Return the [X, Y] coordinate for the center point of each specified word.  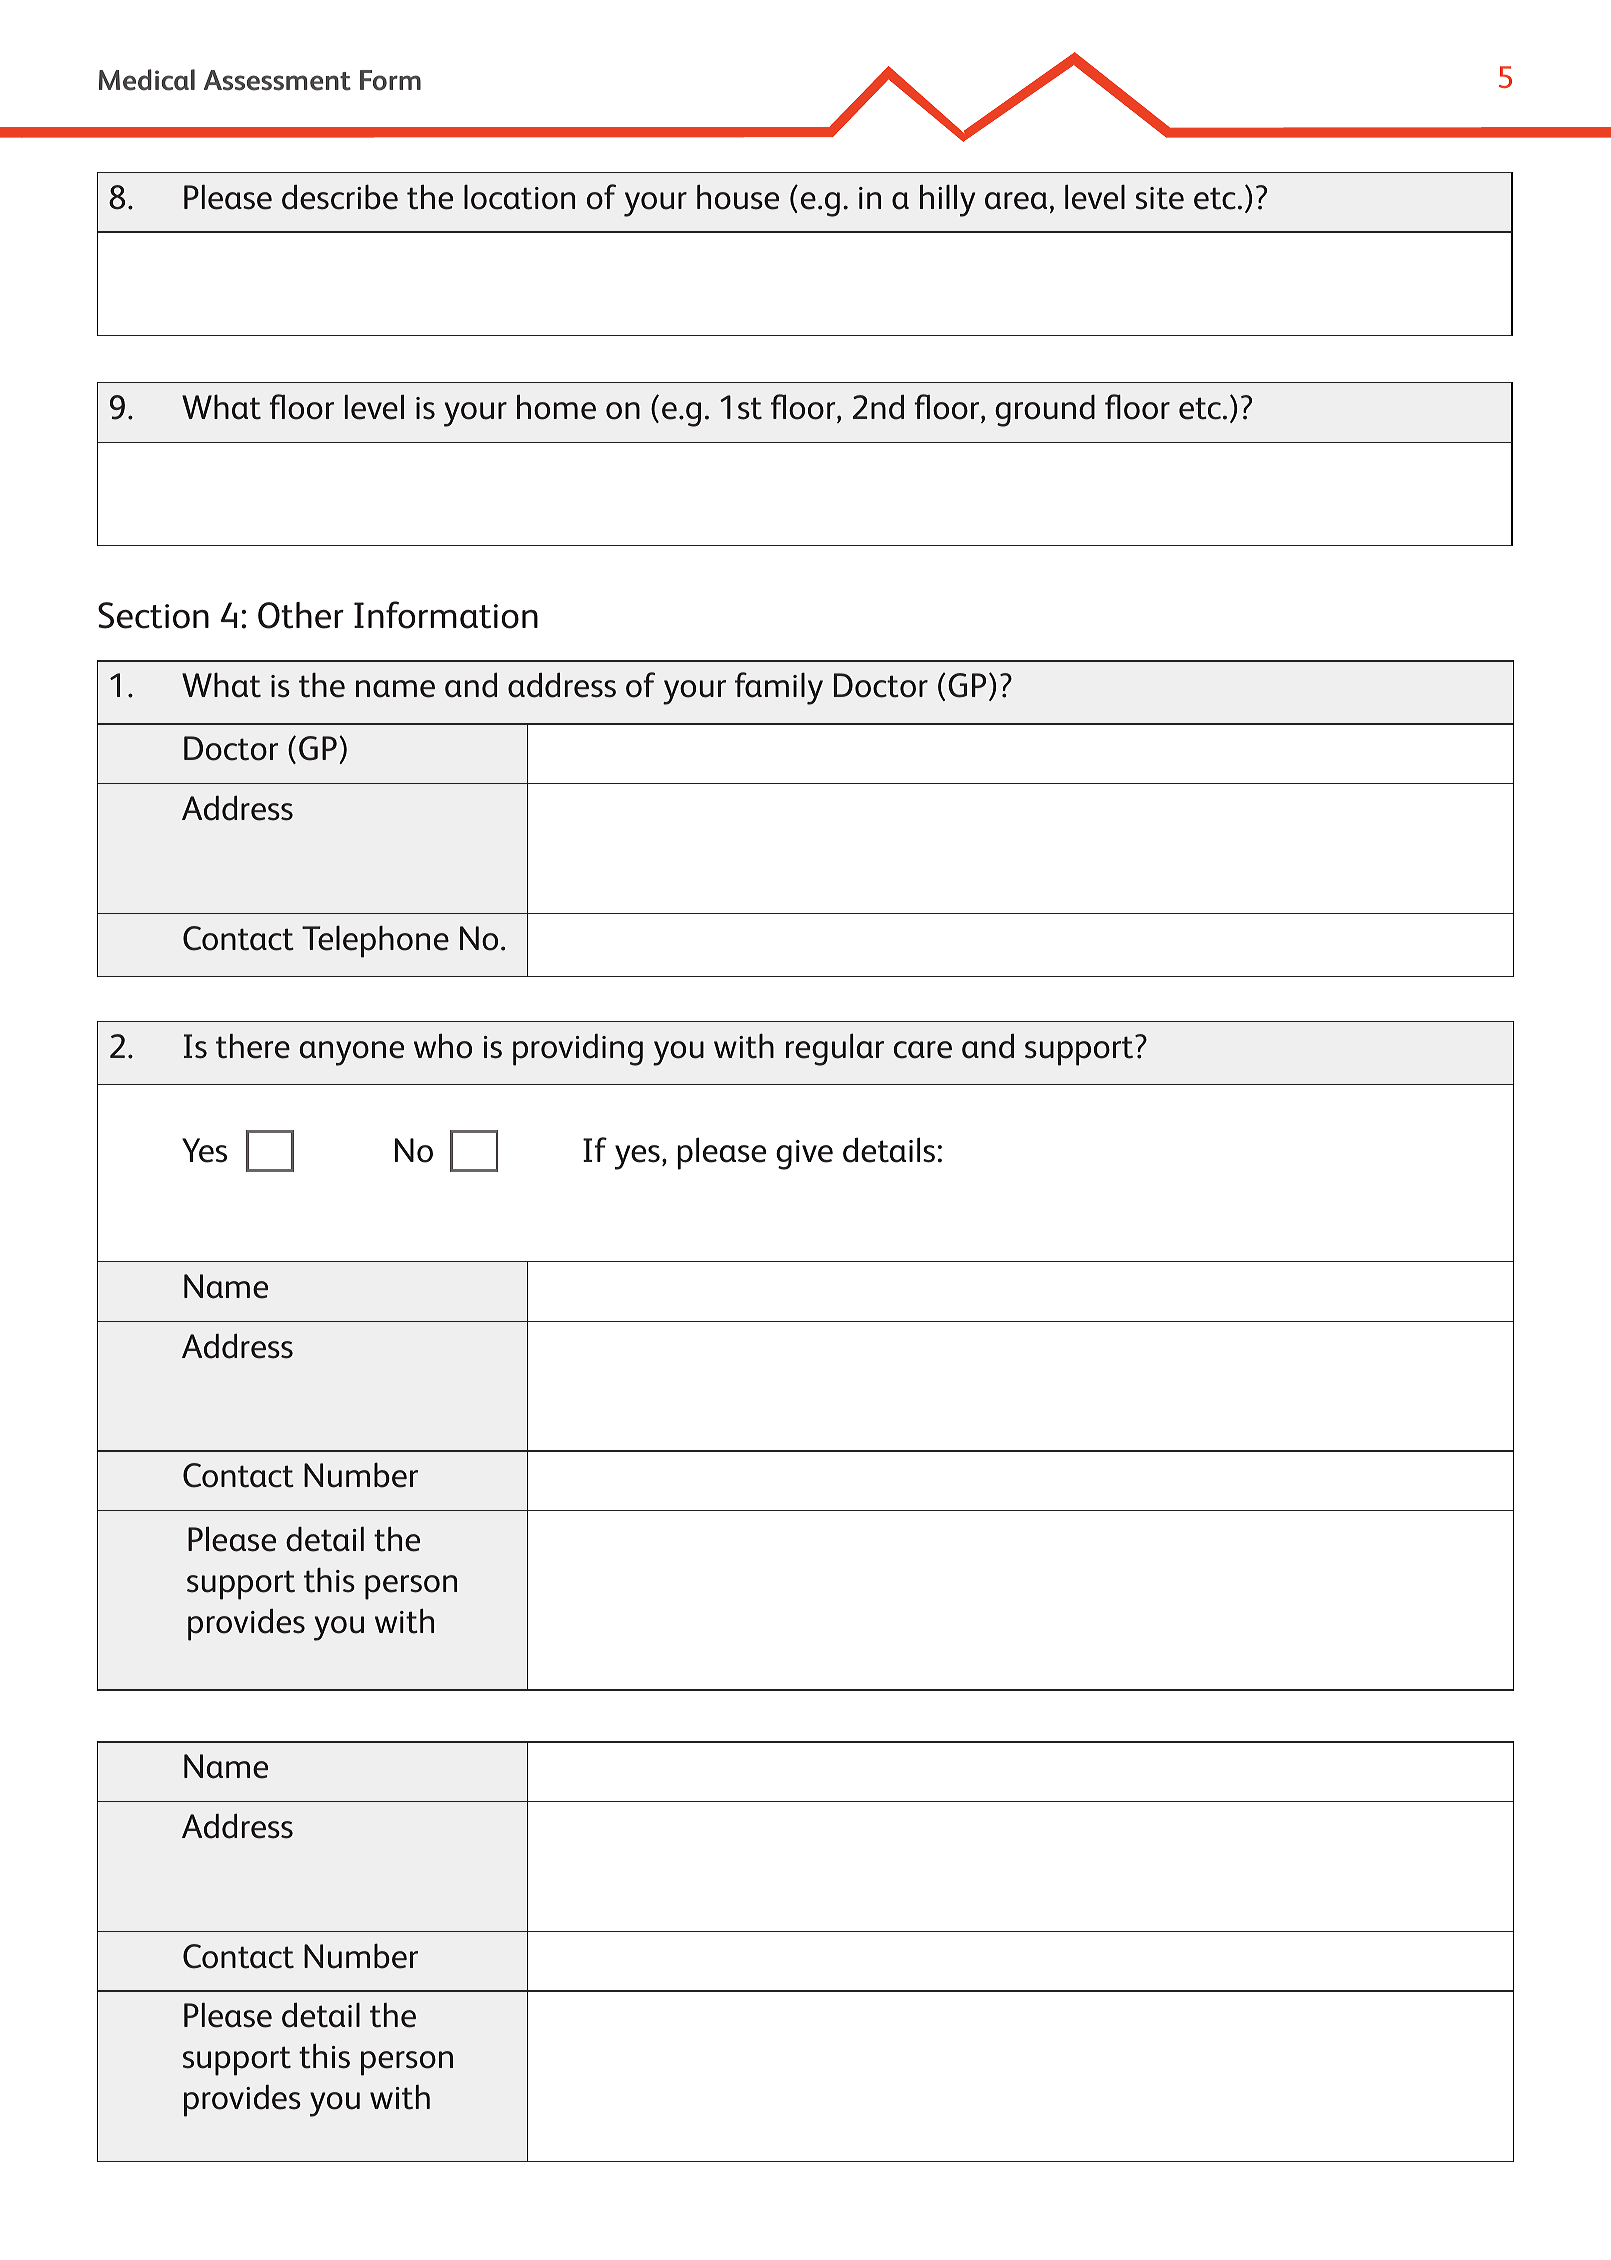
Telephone [375, 941]
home [556, 407]
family [779, 688]
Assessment [277, 80]
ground [1045, 410]
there [253, 1046]
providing [578, 1050]
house [738, 197]
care [923, 1050]
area [1016, 201]
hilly [947, 200]
